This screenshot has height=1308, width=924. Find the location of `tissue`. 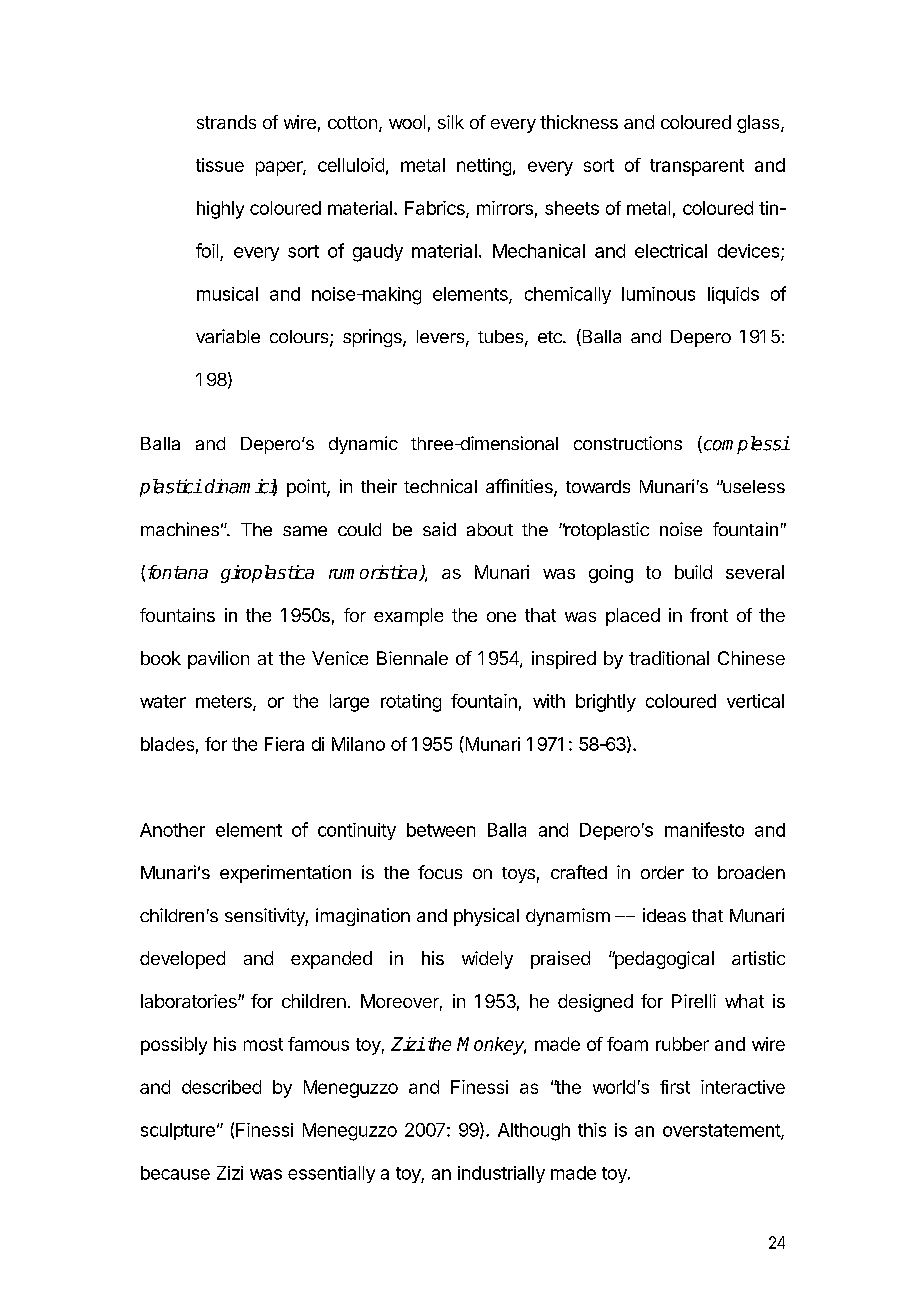

tissue is located at coordinates (220, 165).
